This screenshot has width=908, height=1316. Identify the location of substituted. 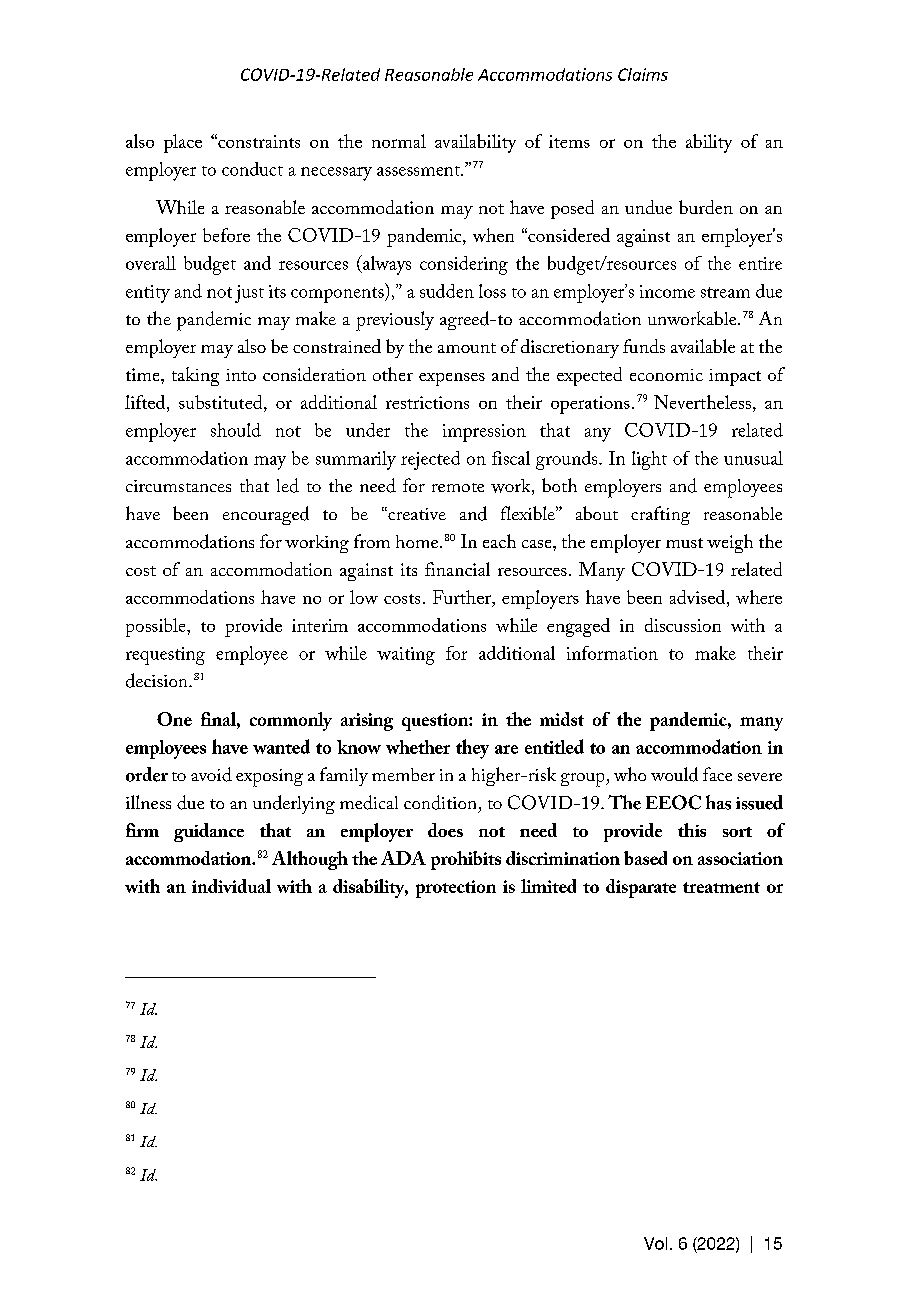
(222, 403).
